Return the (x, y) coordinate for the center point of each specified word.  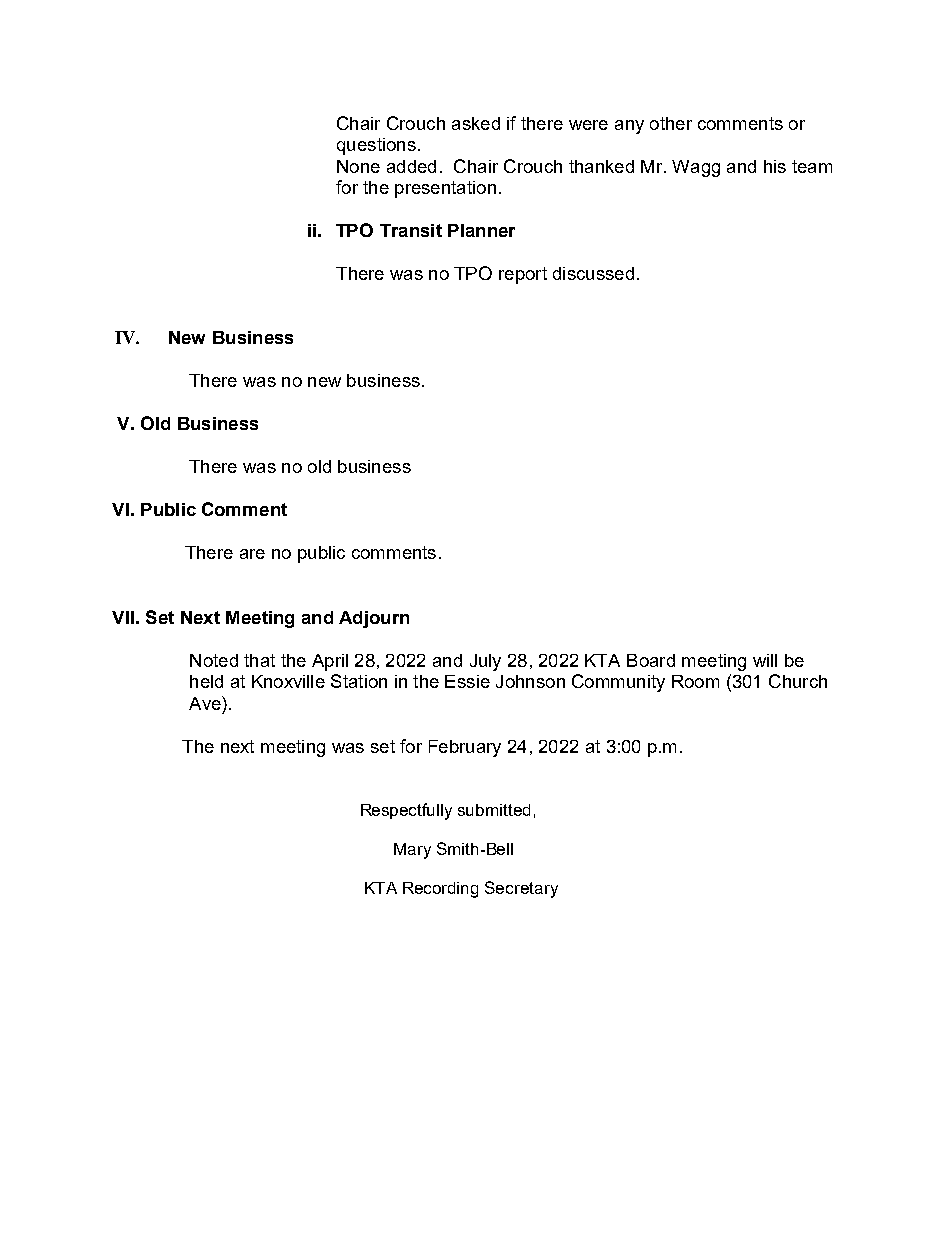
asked (476, 123)
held (206, 681)
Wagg (696, 168)
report (523, 275)
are (252, 554)
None (358, 166)
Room (695, 681)
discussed (593, 273)
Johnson (530, 681)
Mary (412, 851)
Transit (411, 230)
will (765, 660)
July (485, 662)
